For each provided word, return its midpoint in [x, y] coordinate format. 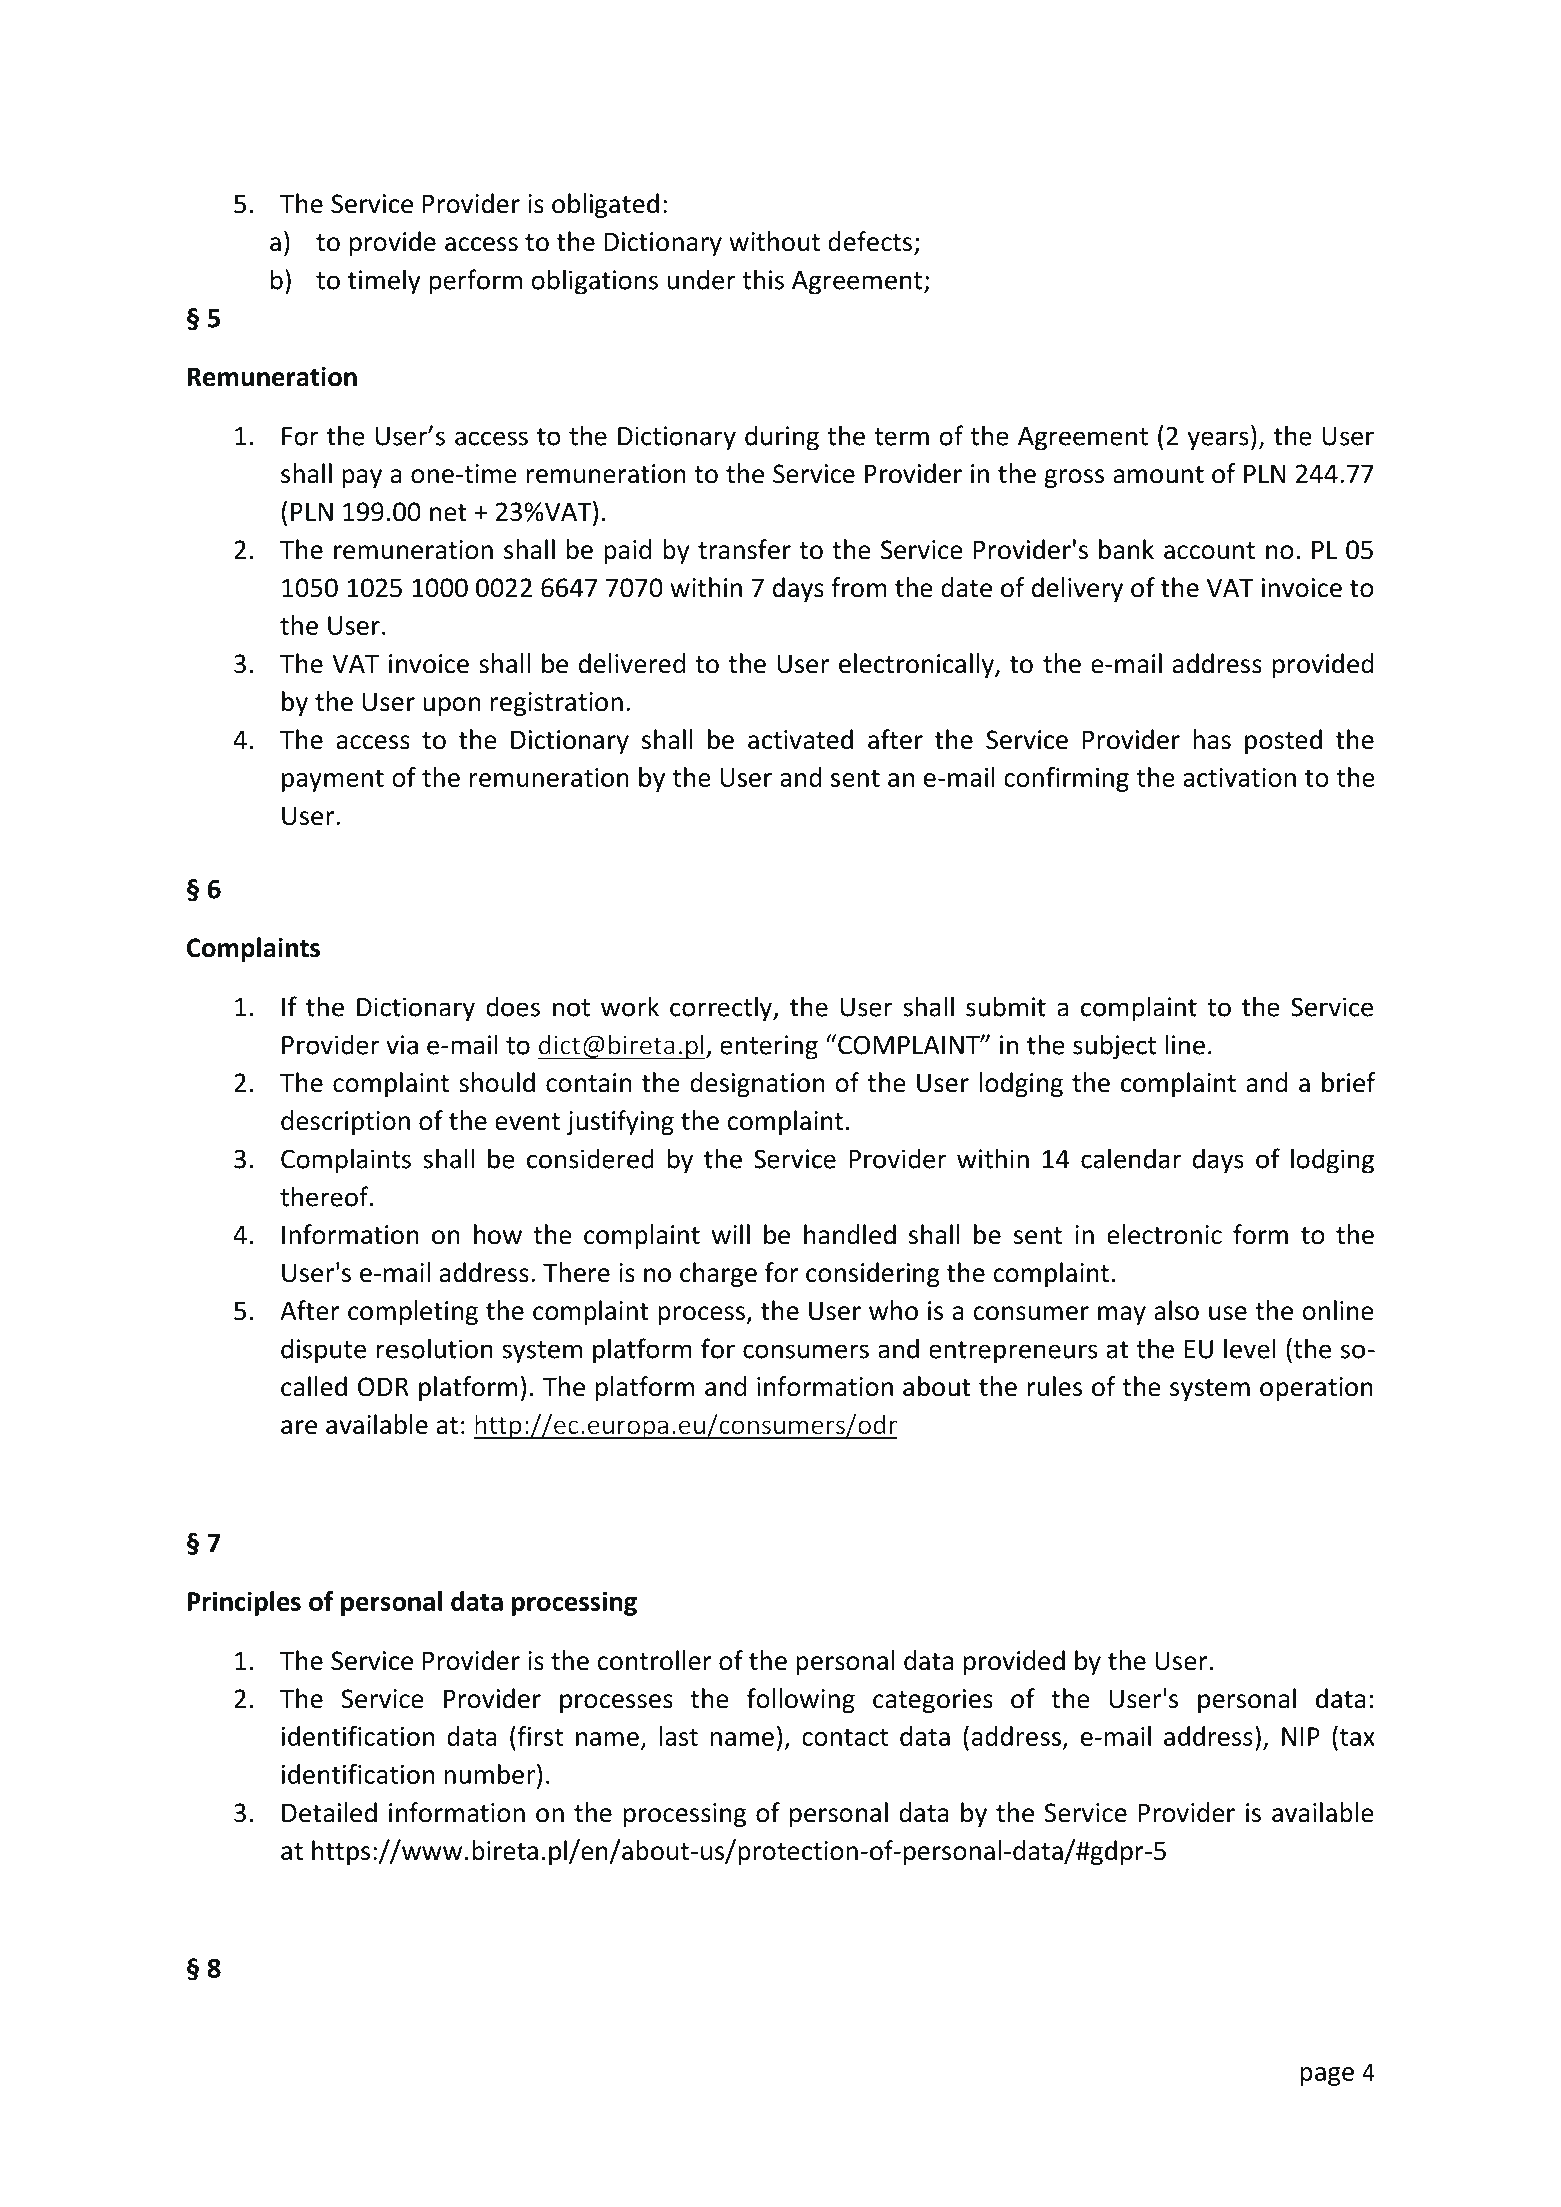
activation [1239, 777]
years [1218, 441]
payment [333, 781]
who [893, 1310]
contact [845, 1737]
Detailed [329, 1812]
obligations [594, 282]
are [299, 1427]
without [774, 241]
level [1250, 1348]
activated [800, 739]
